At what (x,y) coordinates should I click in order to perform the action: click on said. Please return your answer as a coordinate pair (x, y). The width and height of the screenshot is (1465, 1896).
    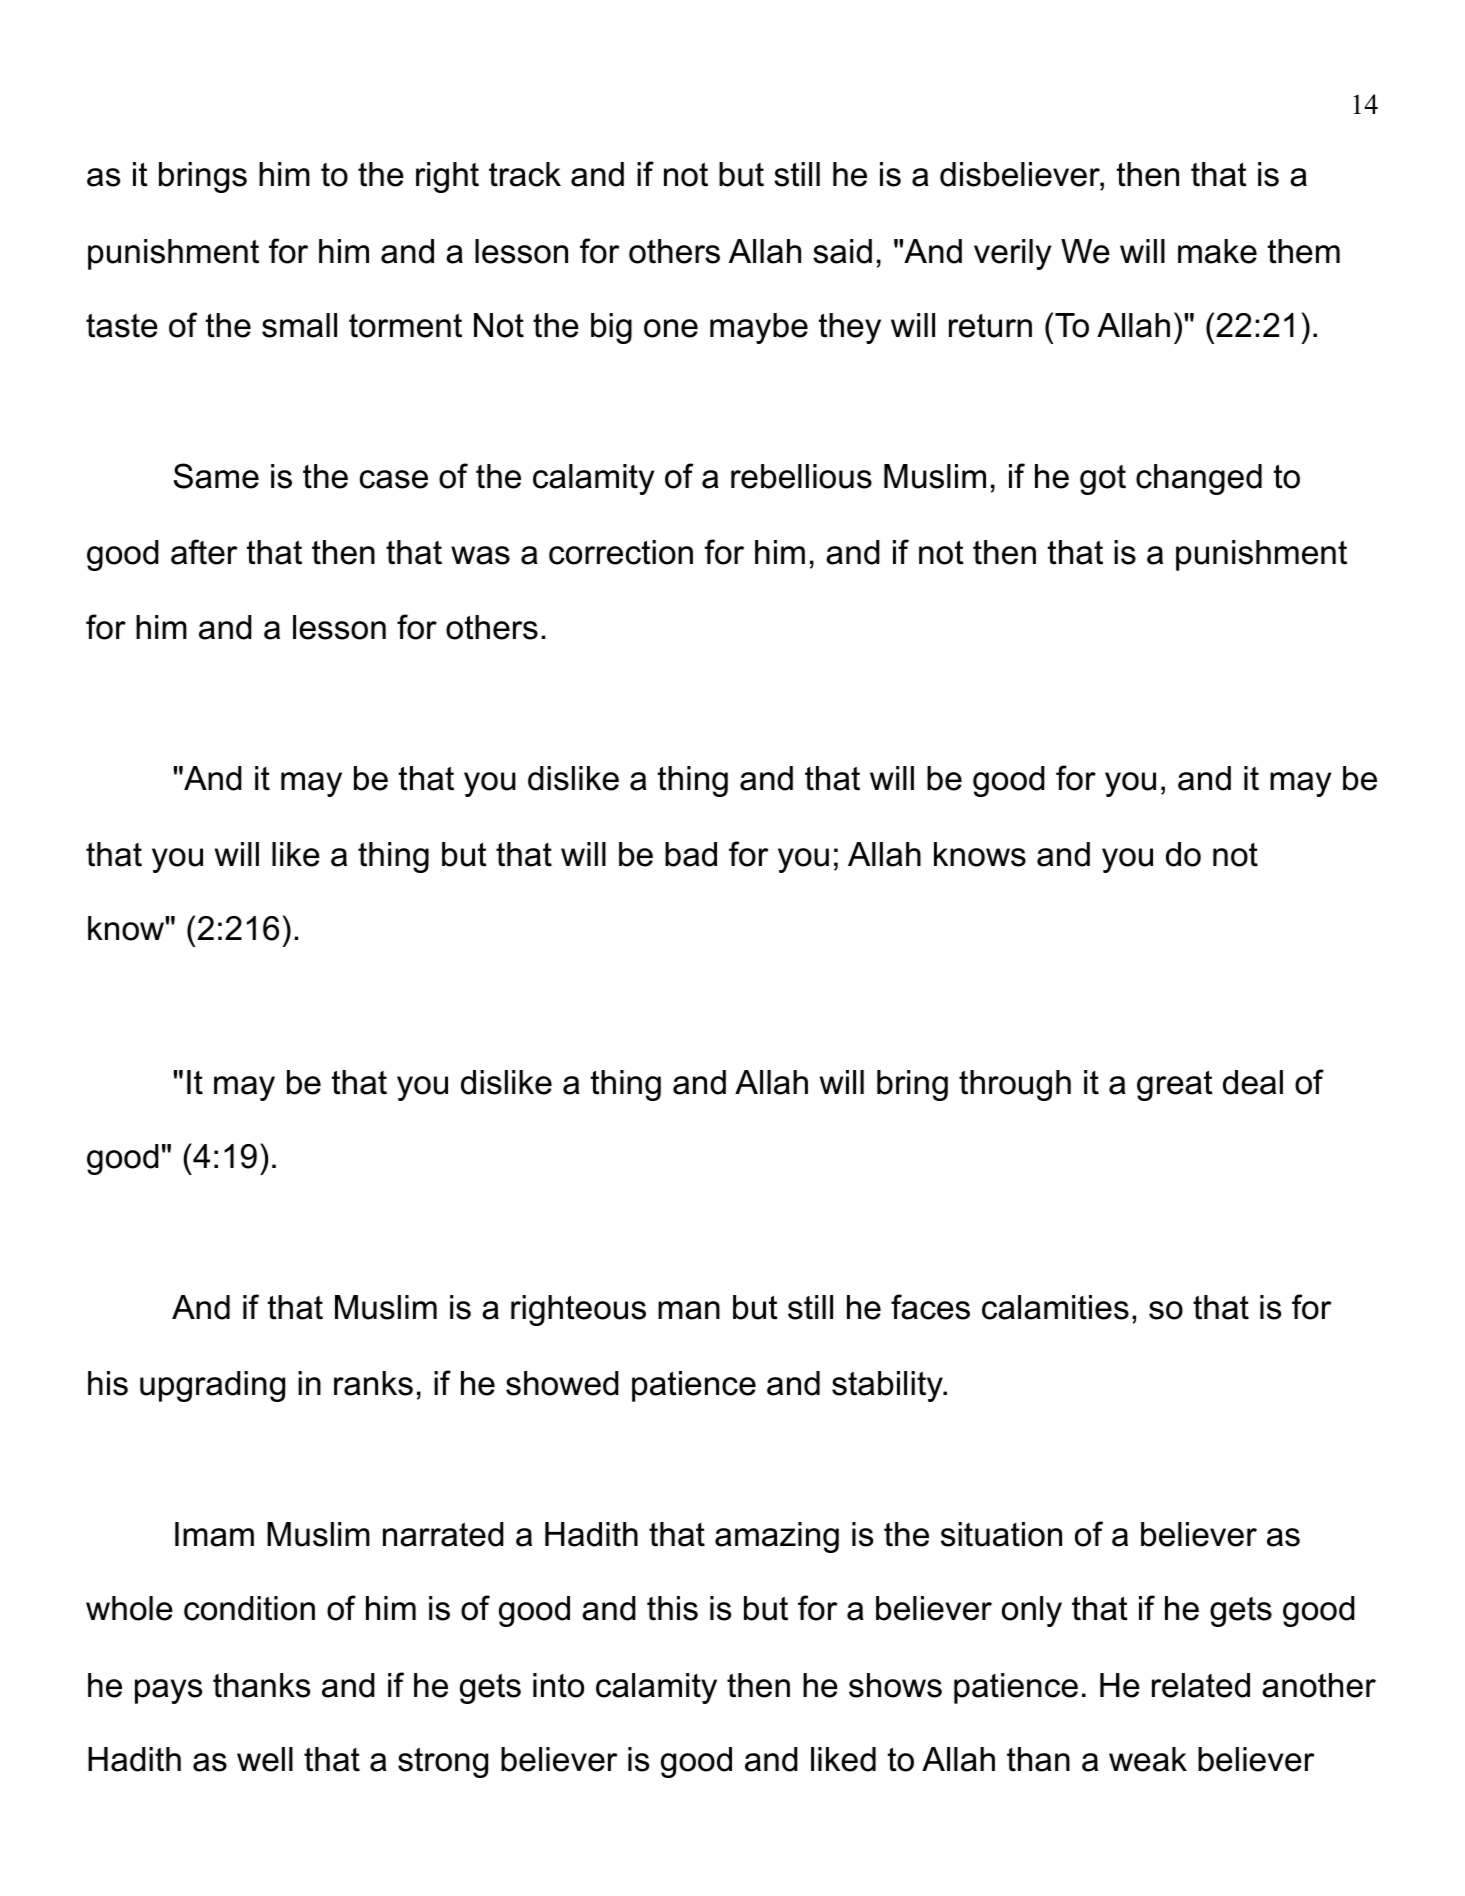
    Looking at the image, I should click on (842, 251).
